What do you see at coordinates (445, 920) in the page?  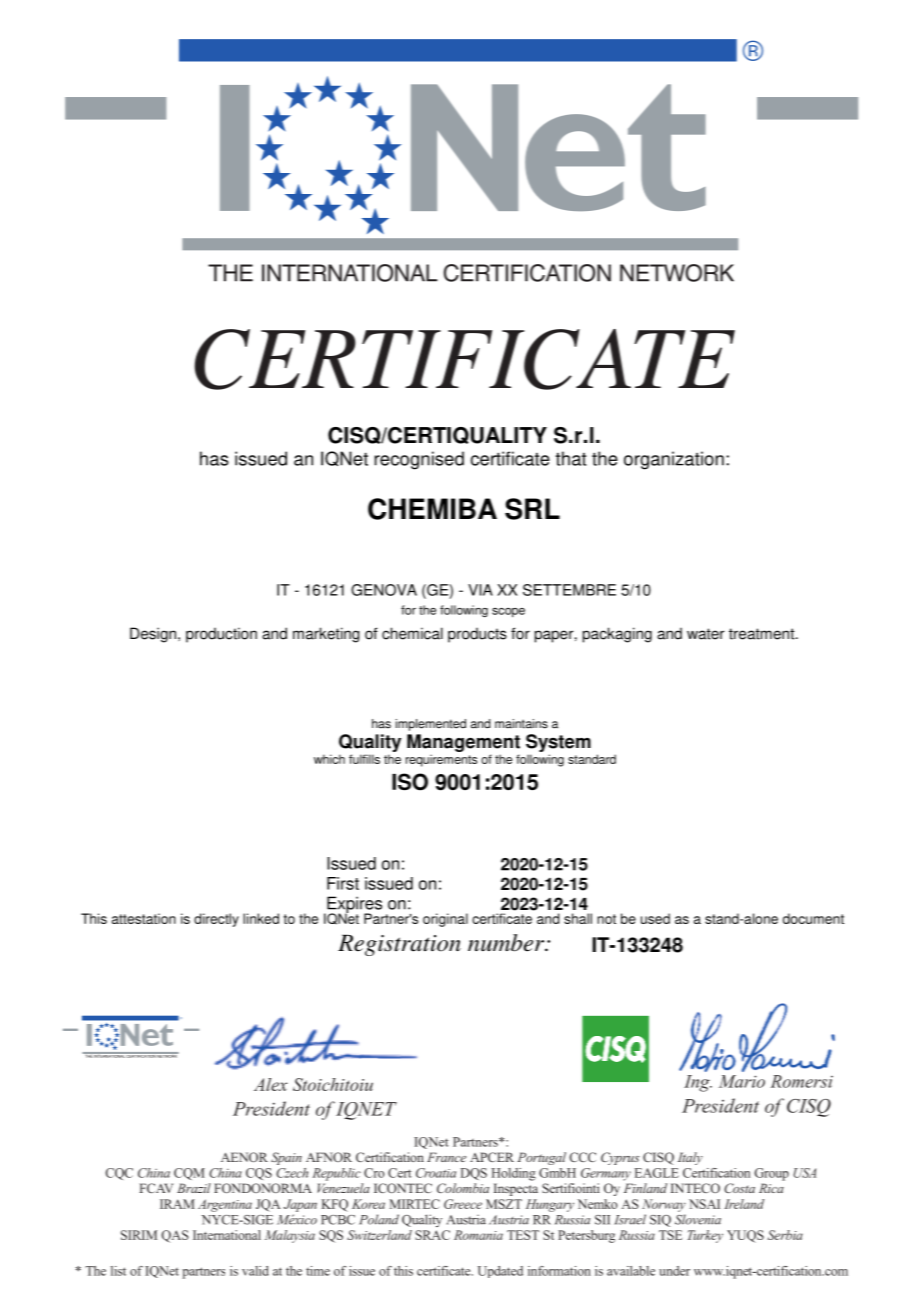 I see `original` at bounding box center [445, 920].
